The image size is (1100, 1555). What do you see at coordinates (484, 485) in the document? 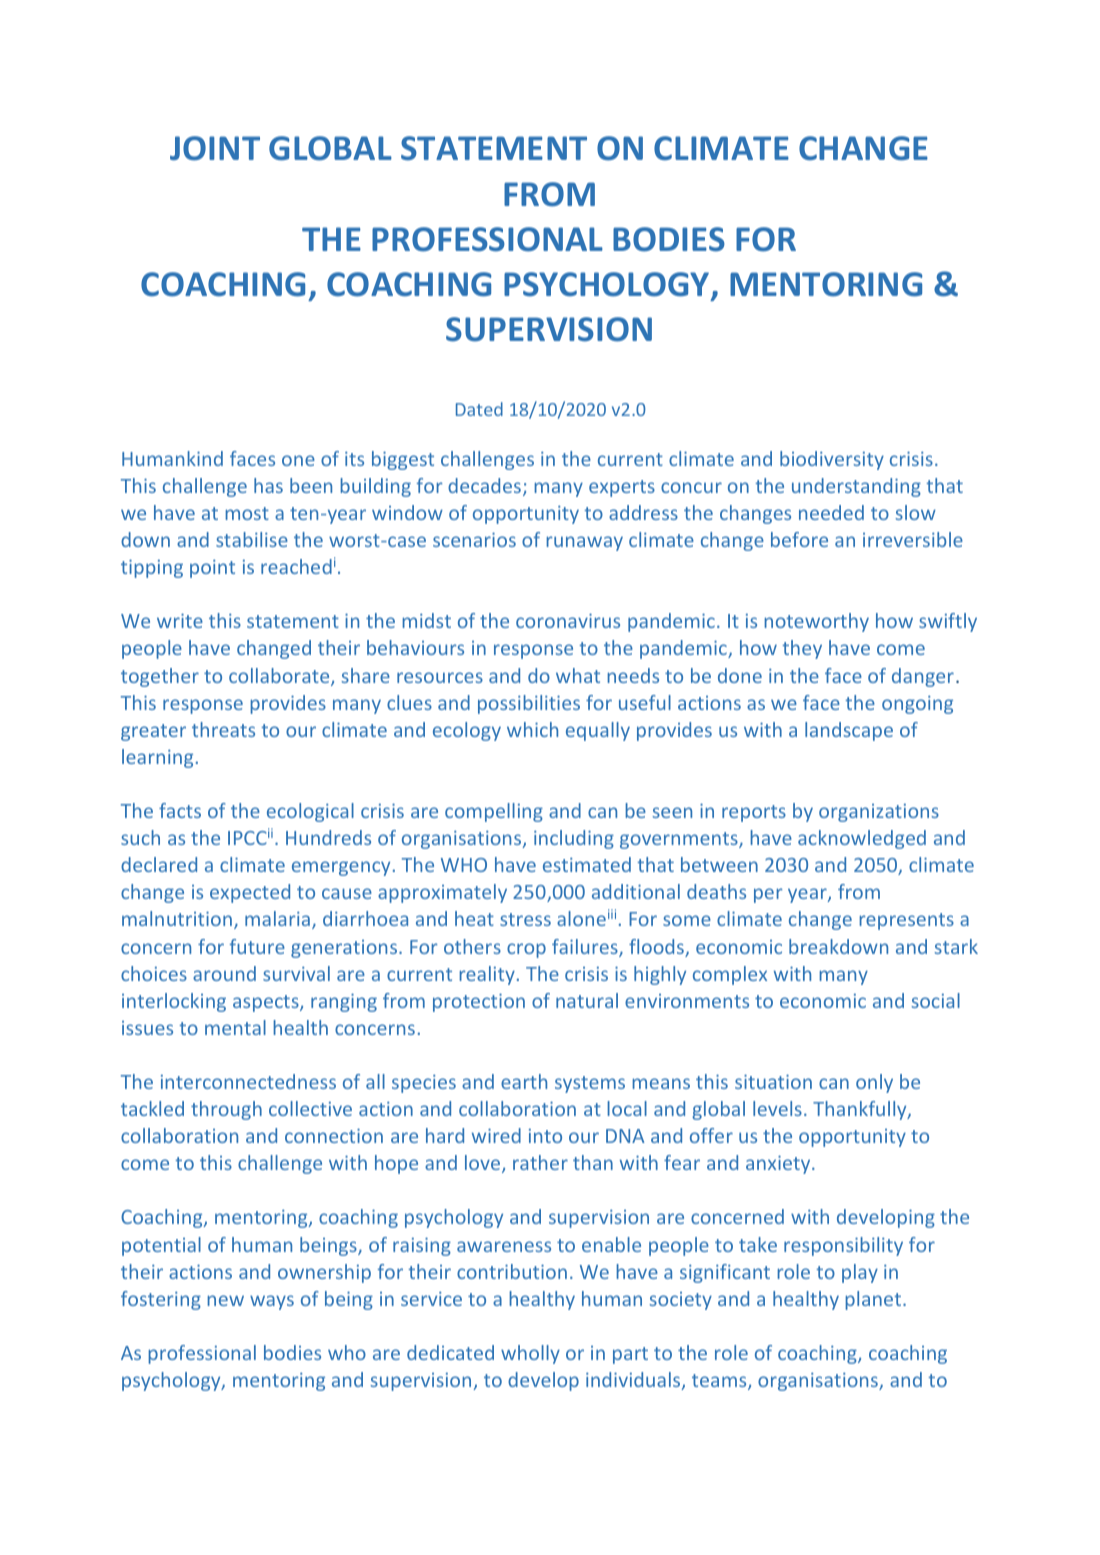
I see `decades` at bounding box center [484, 485].
